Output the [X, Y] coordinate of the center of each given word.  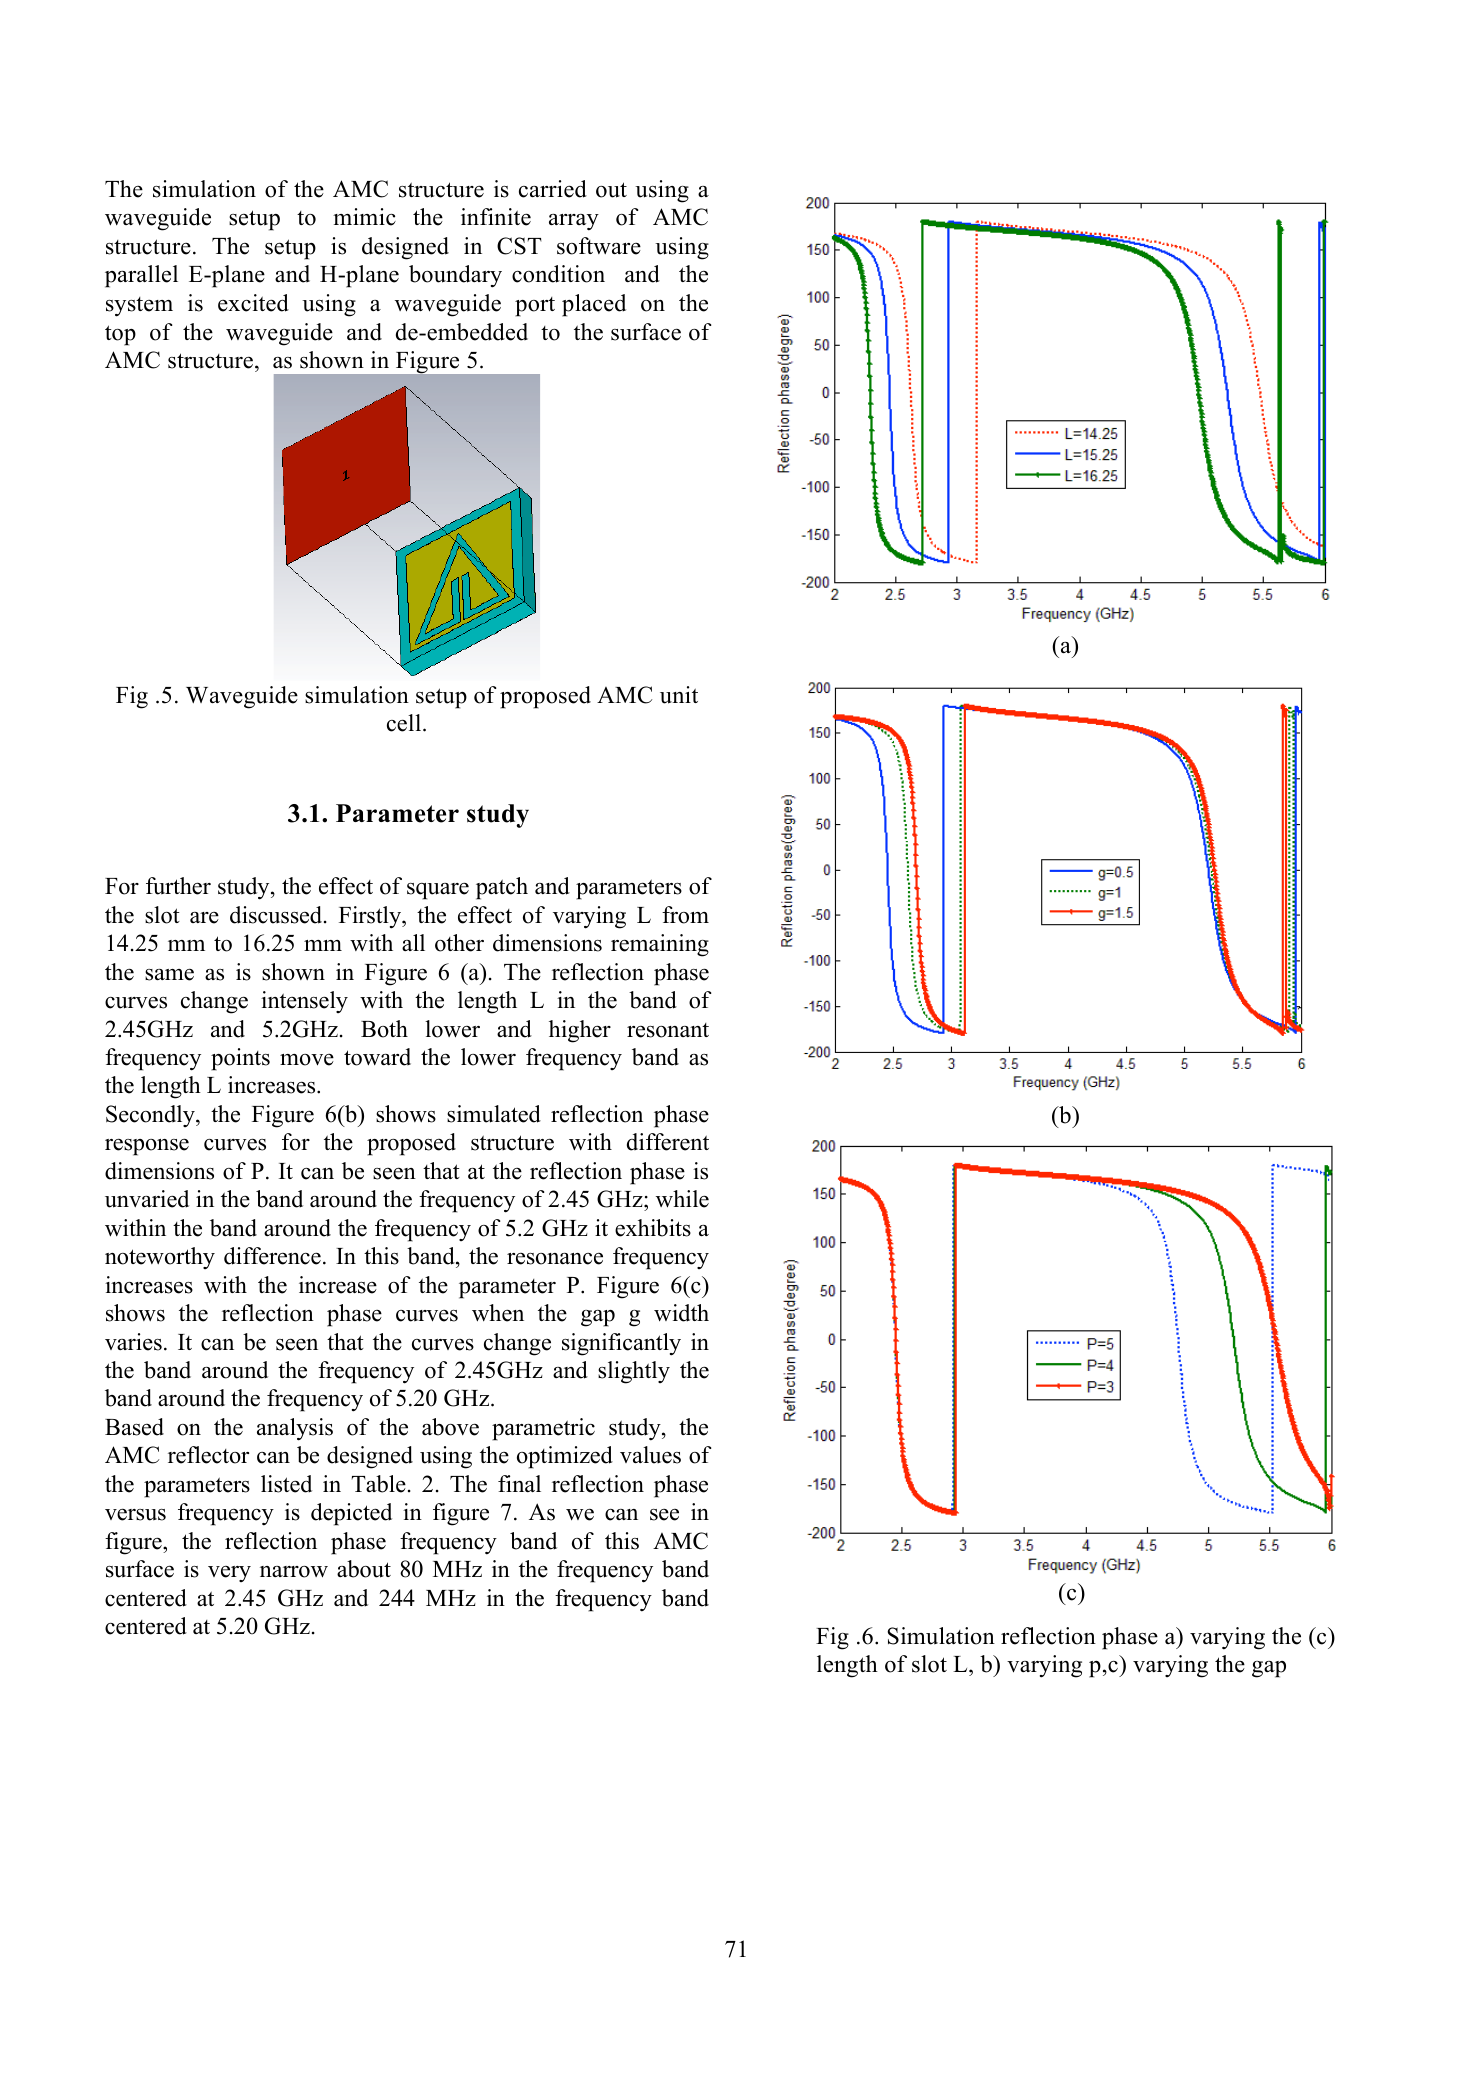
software [599, 246]
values [650, 1455]
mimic [364, 217]
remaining [660, 945]
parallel [141, 276]
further [178, 886]
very [229, 1574]
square [438, 891]
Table [378, 1484]
